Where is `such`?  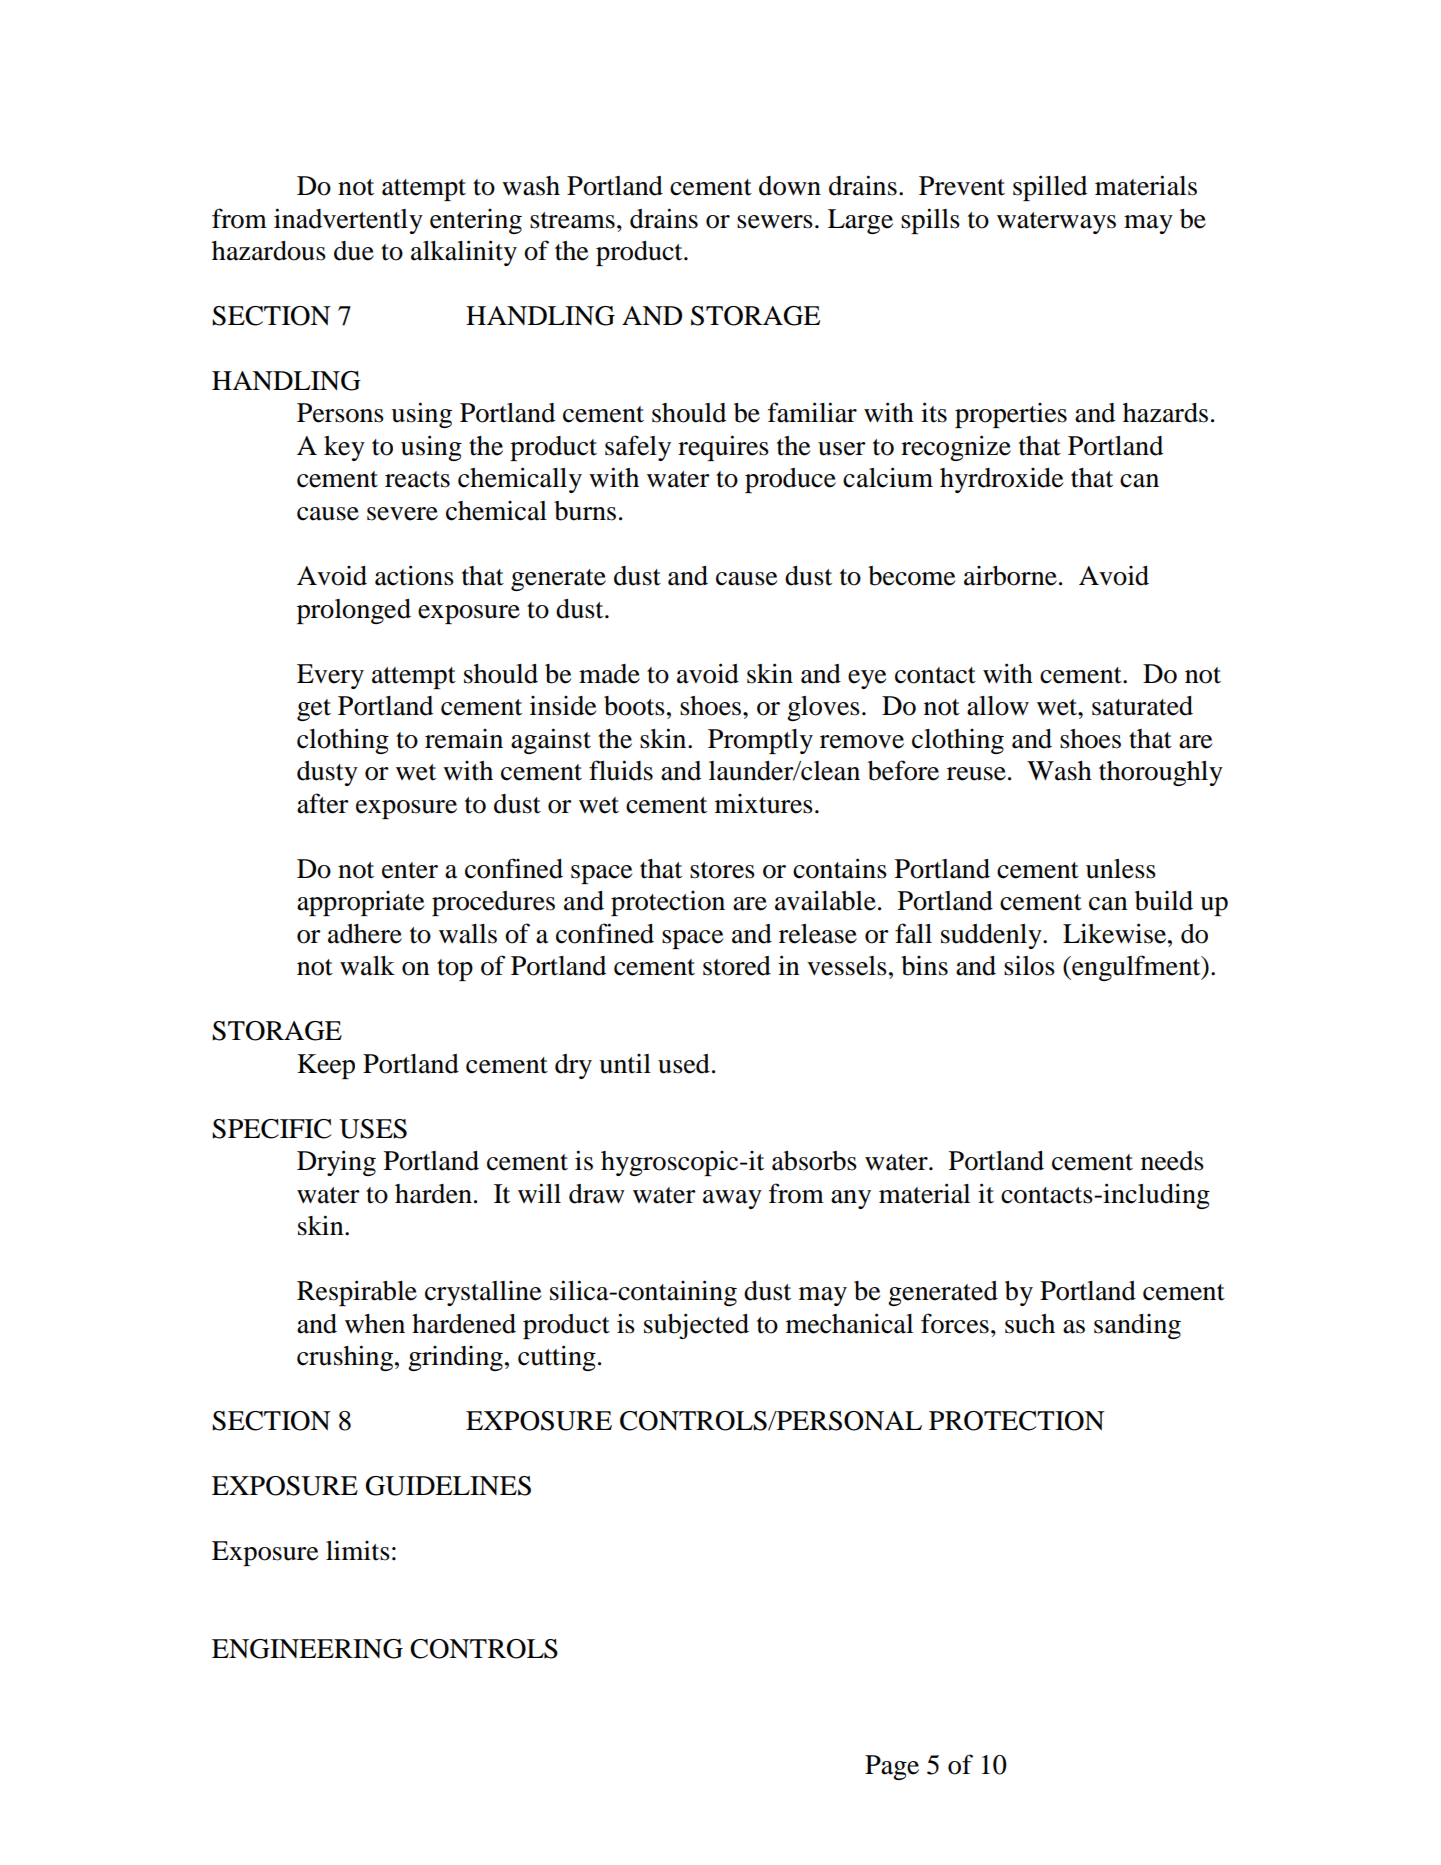 such is located at coordinates (1030, 1324).
